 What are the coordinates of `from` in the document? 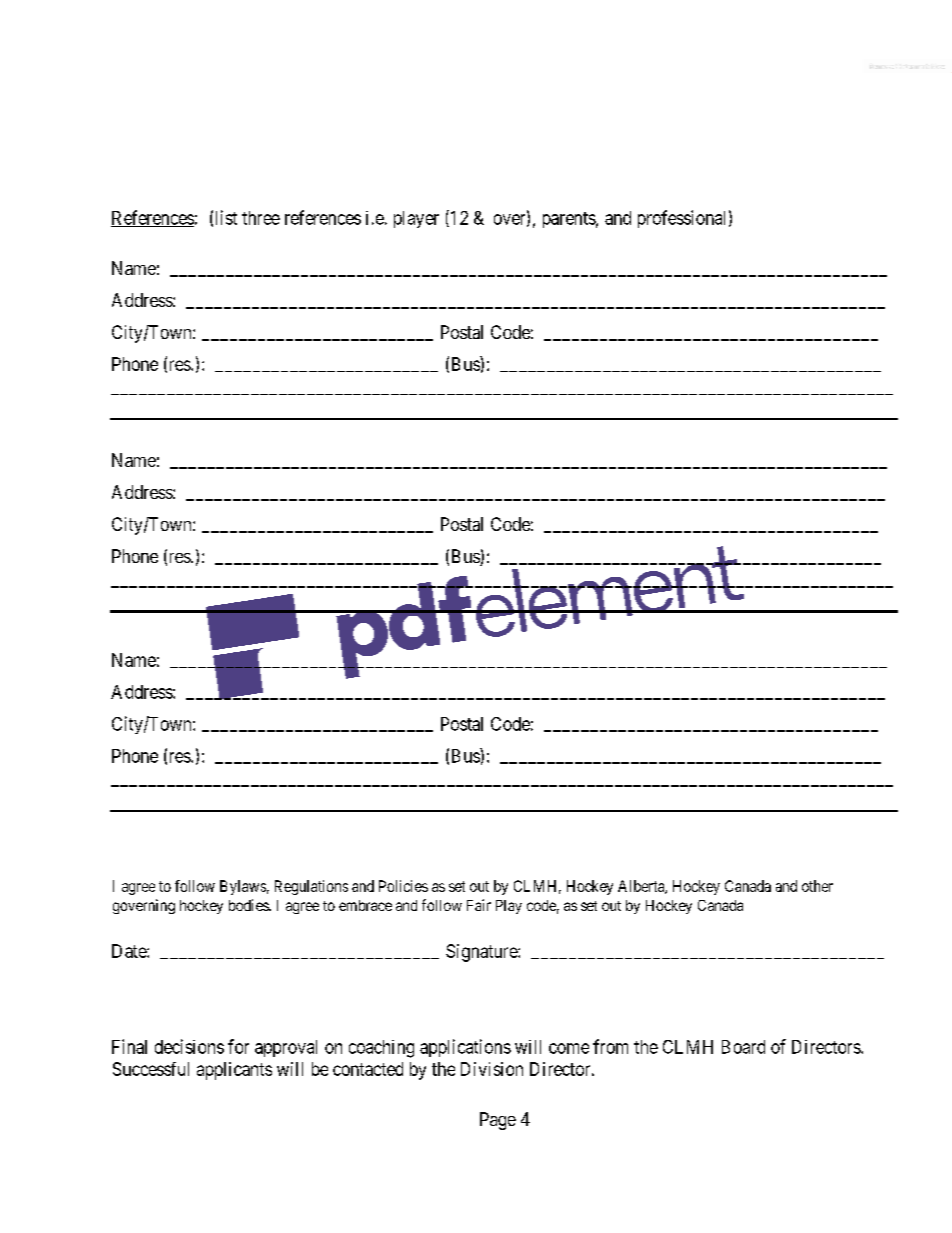 It's located at (610, 1046).
